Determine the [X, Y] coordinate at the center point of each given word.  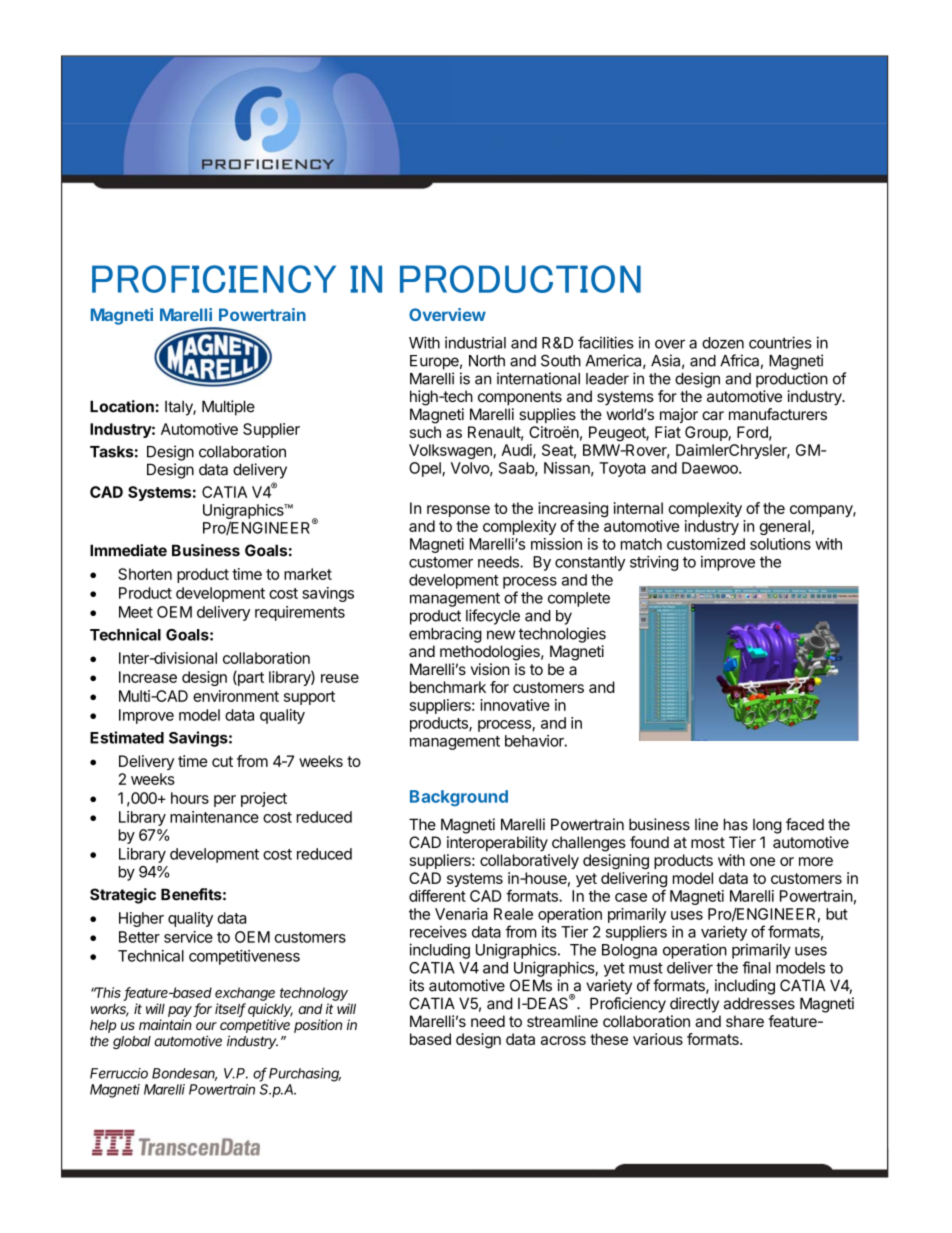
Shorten [145, 574]
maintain [165, 1024]
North [487, 361]
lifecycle [493, 617]
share [745, 1021]
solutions [780, 544]
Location [122, 406]
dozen [723, 343]
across [563, 1040]
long [767, 826]
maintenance [214, 817]
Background [459, 798]
